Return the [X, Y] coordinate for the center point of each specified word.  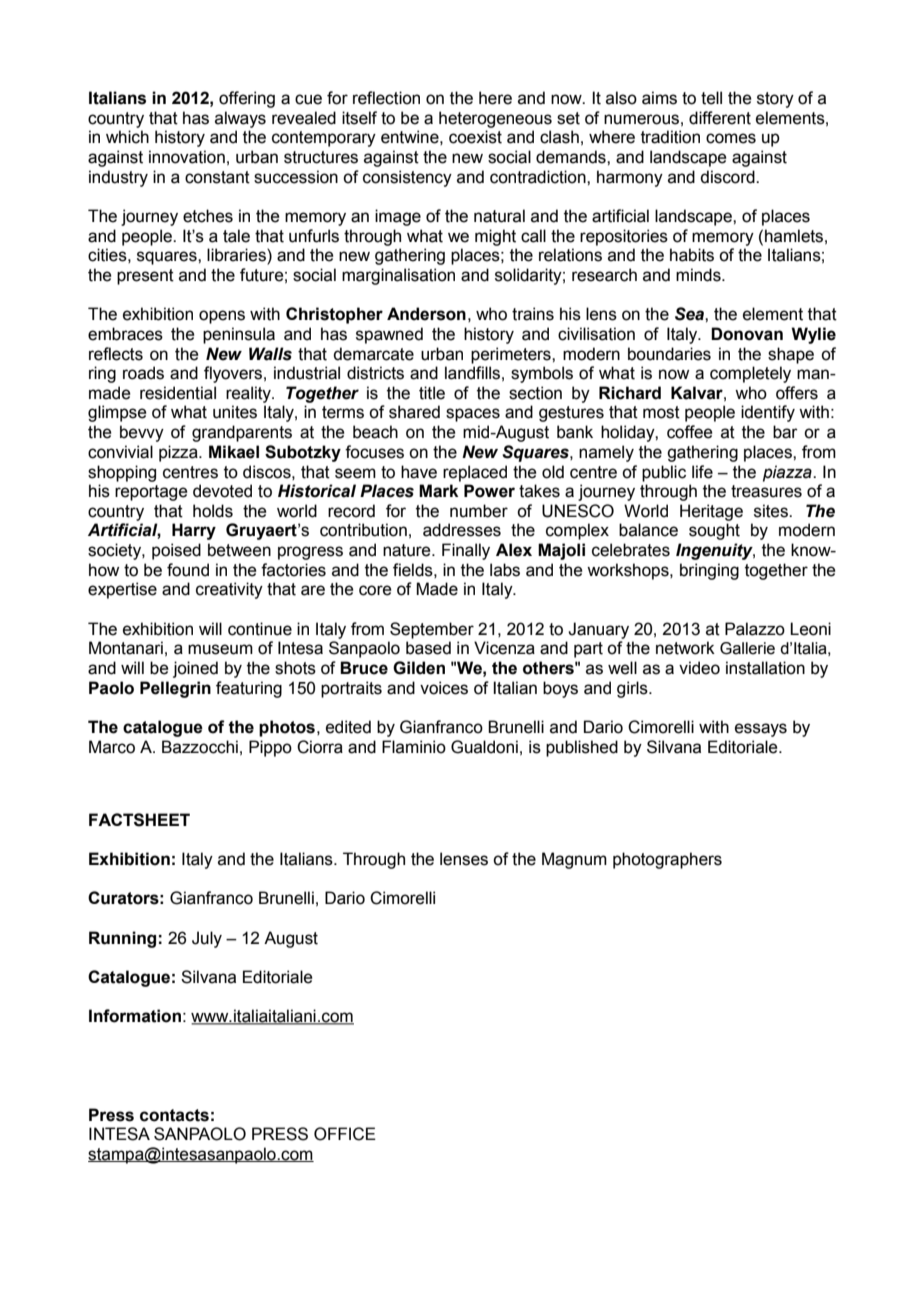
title [432, 393]
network [685, 648]
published [582, 748]
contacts [174, 1115]
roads [143, 373]
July [207, 939]
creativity [229, 590]
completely [750, 374]
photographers [667, 860]
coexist [475, 137]
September [432, 630]
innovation [187, 157]
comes [731, 138]
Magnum [574, 860]
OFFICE [345, 1134]
